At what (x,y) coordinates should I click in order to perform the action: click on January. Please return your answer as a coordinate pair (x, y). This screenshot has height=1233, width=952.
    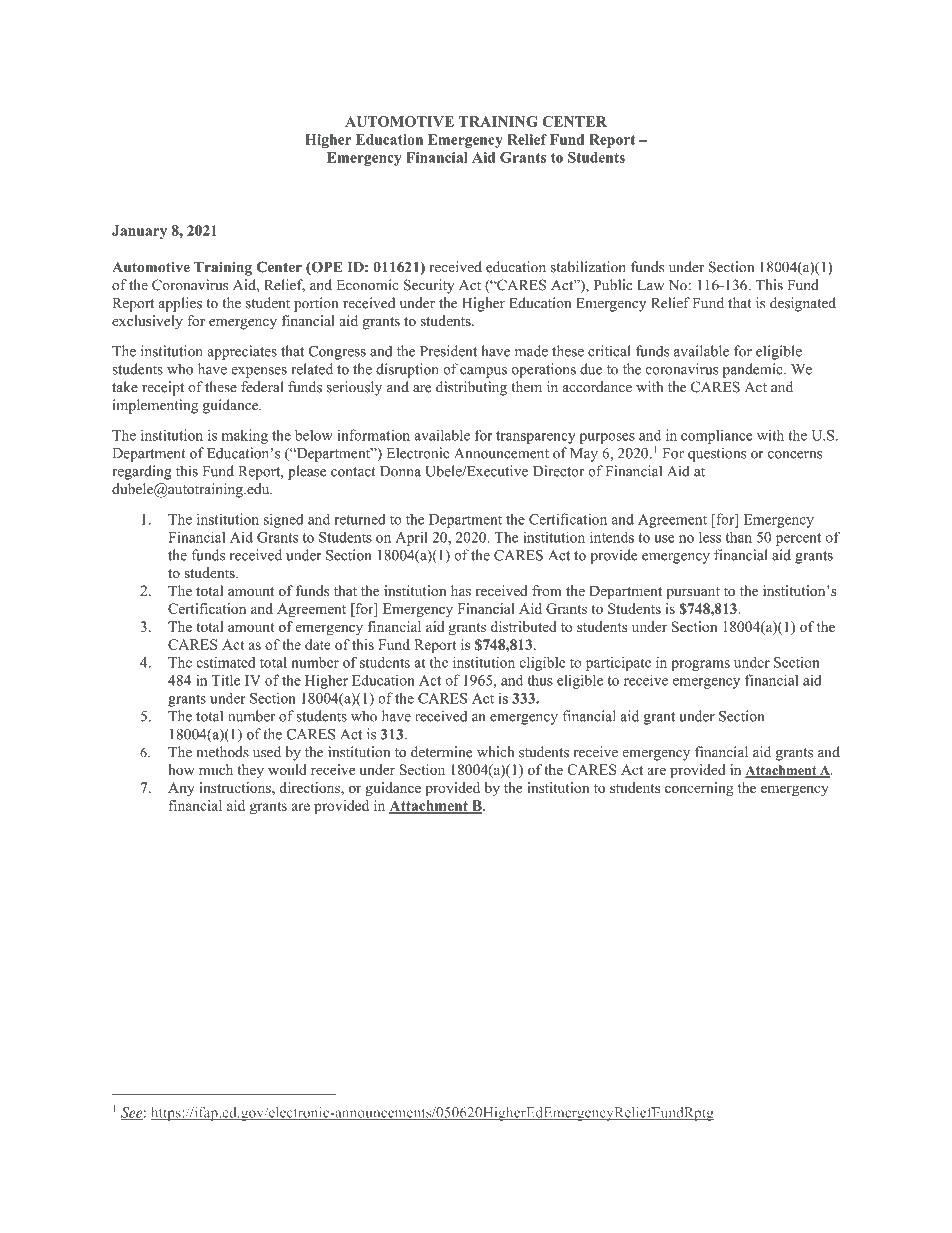
    Looking at the image, I should click on (139, 232).
